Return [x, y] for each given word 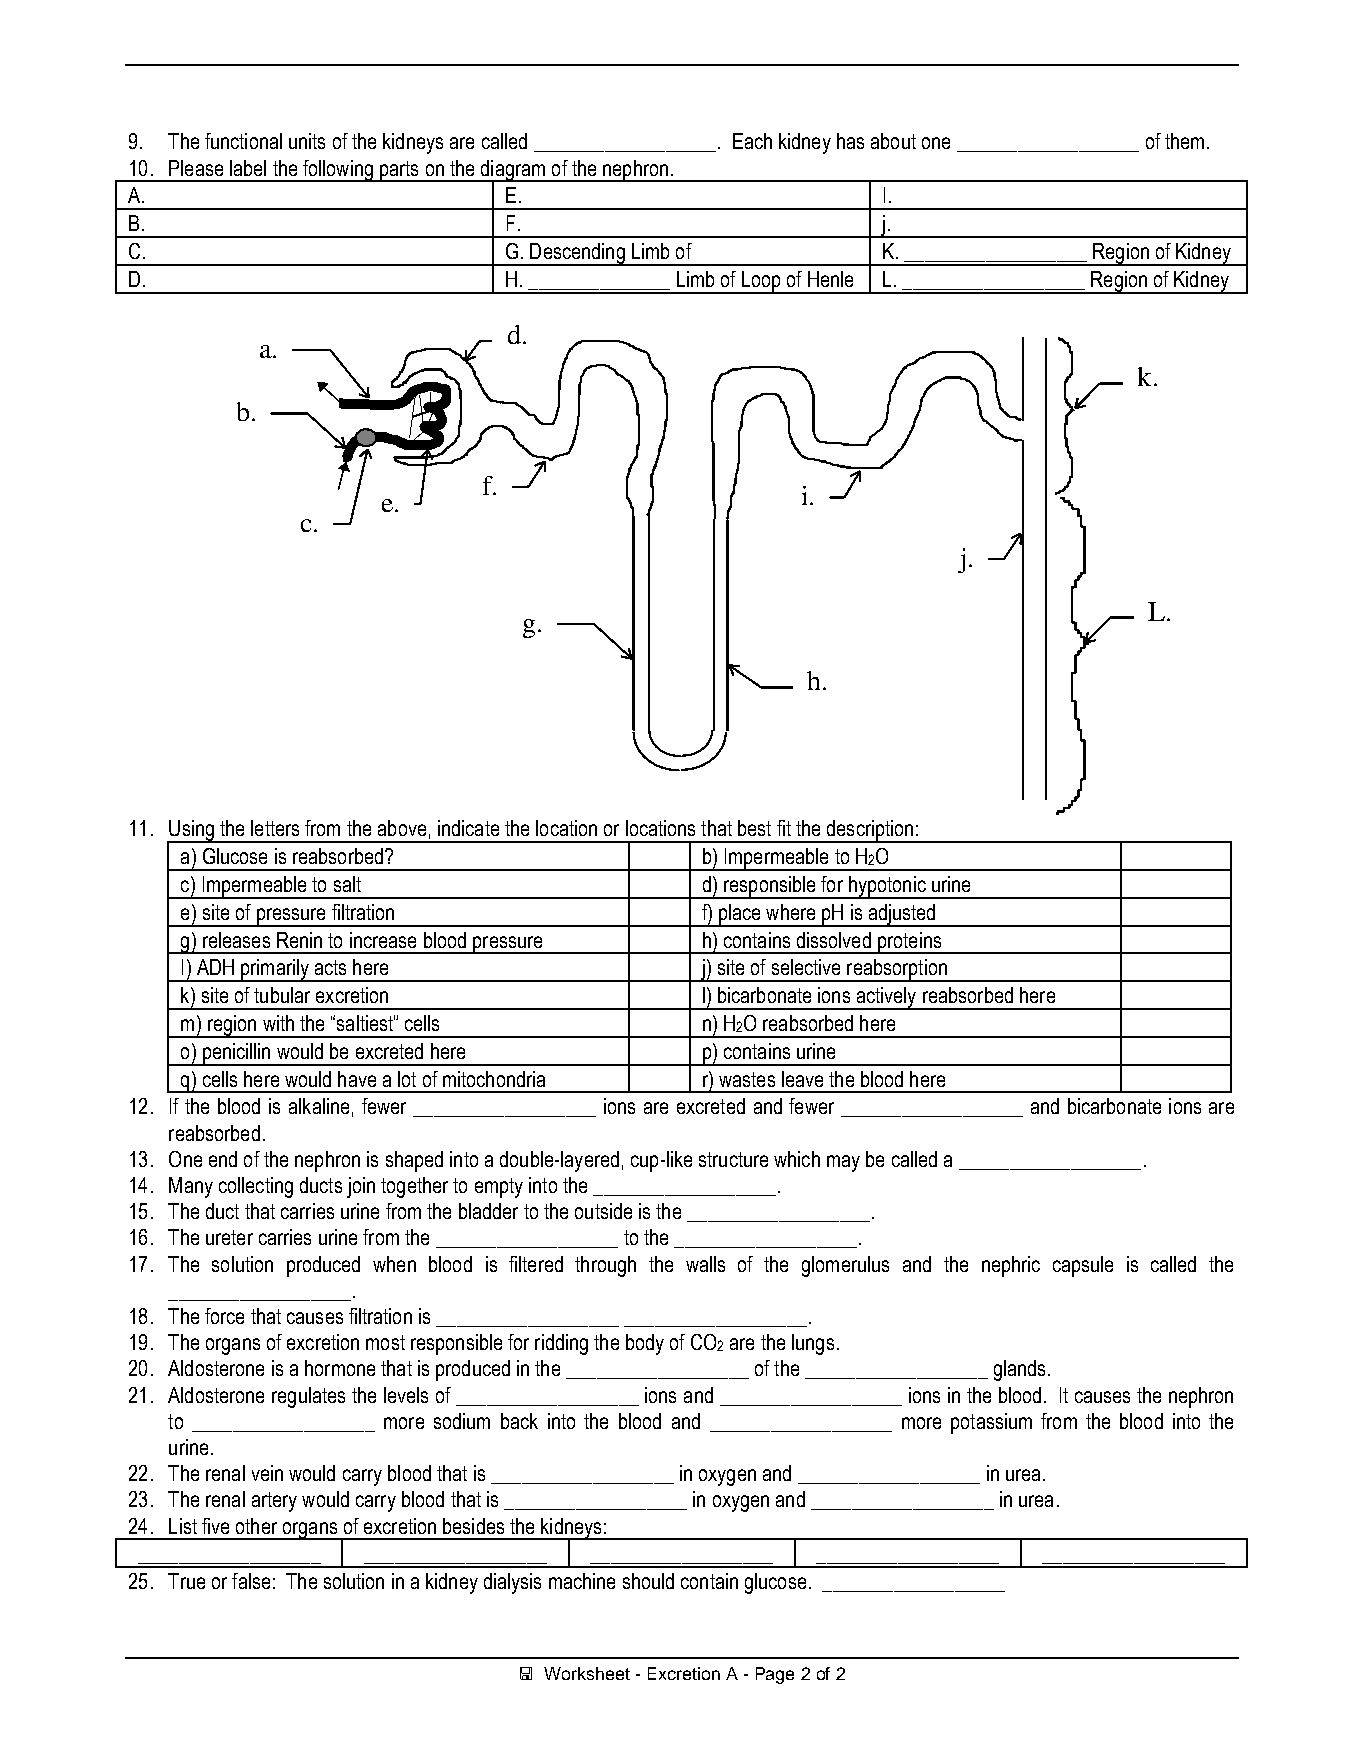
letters [275, 828]
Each [752, 141]
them [1184, 141]
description [869, 831]
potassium [991, 1423]
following [338, 171]
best [754, 828]
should [648, 1581]
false [251, 1581]
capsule [1083, 1266]
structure [733, 1159]
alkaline [319, 1106]
